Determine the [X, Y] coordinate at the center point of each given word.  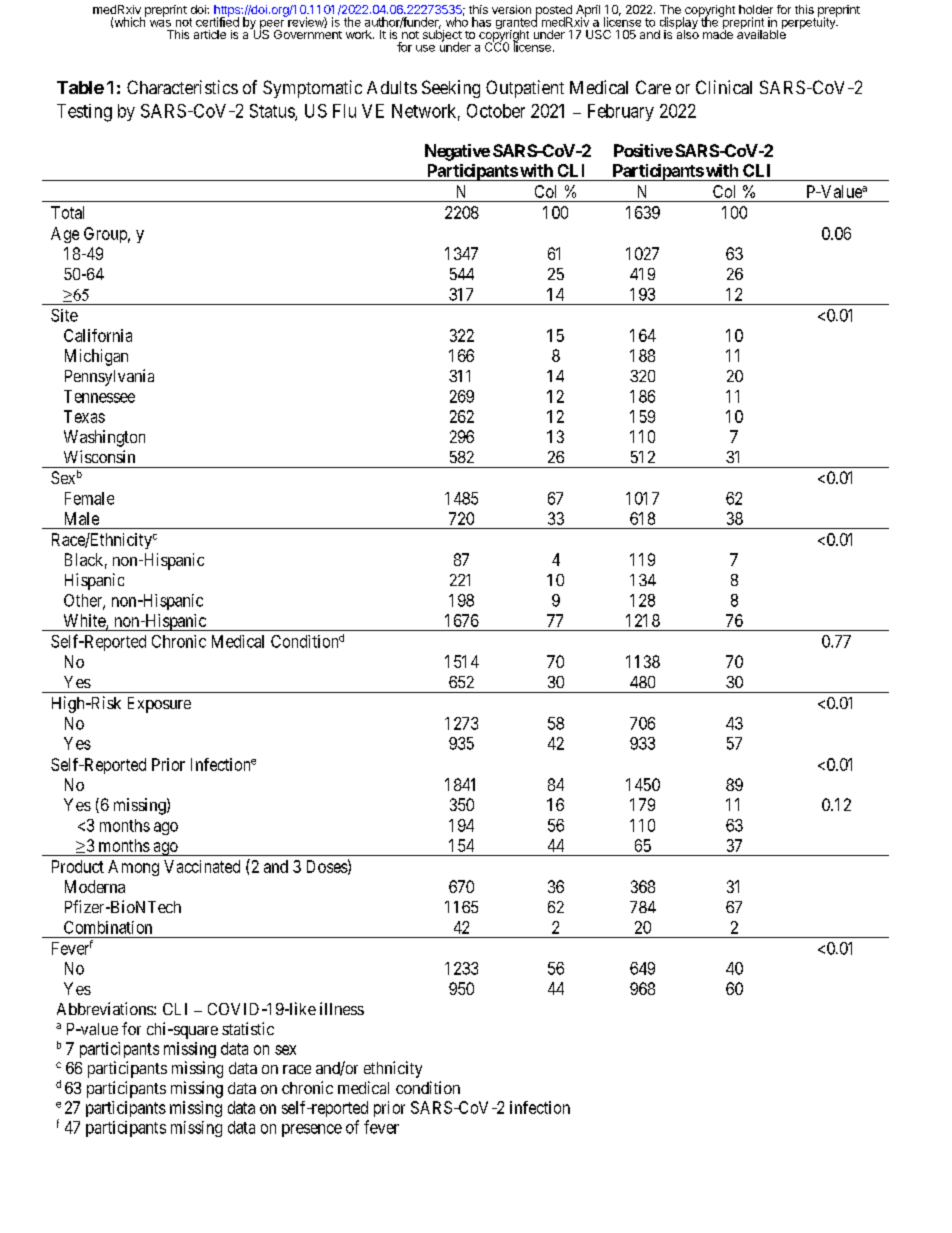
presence [312, 1130]
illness [342, 1008]
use [425, 48]
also [687, 33]
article [210, 34]
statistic [248, 1028]
